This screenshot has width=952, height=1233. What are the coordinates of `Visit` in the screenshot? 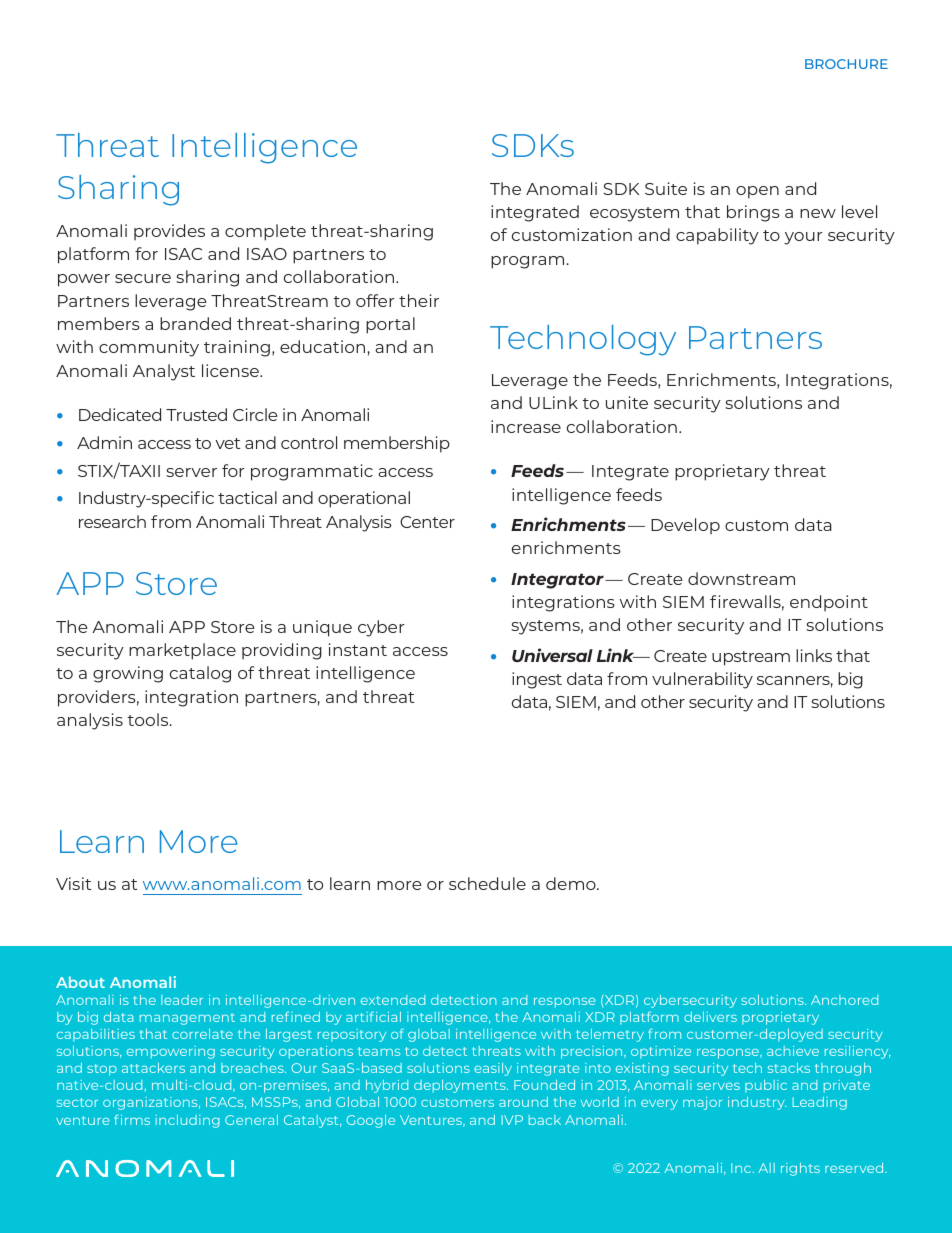 It's located at (73, 883).
